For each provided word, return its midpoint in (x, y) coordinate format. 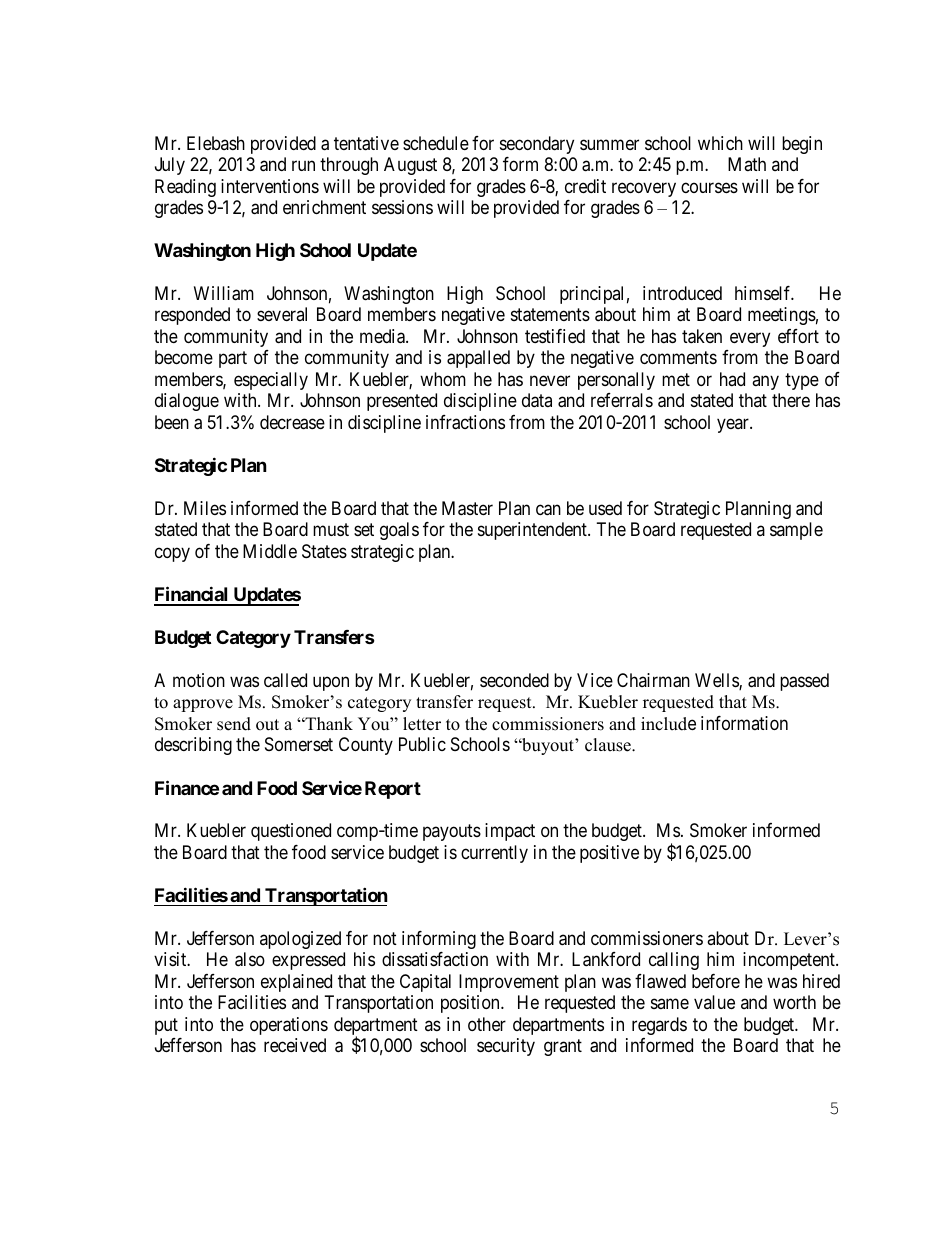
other (487, 1024)
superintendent (533, 531)
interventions (270, 186)
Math (747, 164)
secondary (537, 145)
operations (289, 1026)
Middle (270, 551)
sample (796, 531)
